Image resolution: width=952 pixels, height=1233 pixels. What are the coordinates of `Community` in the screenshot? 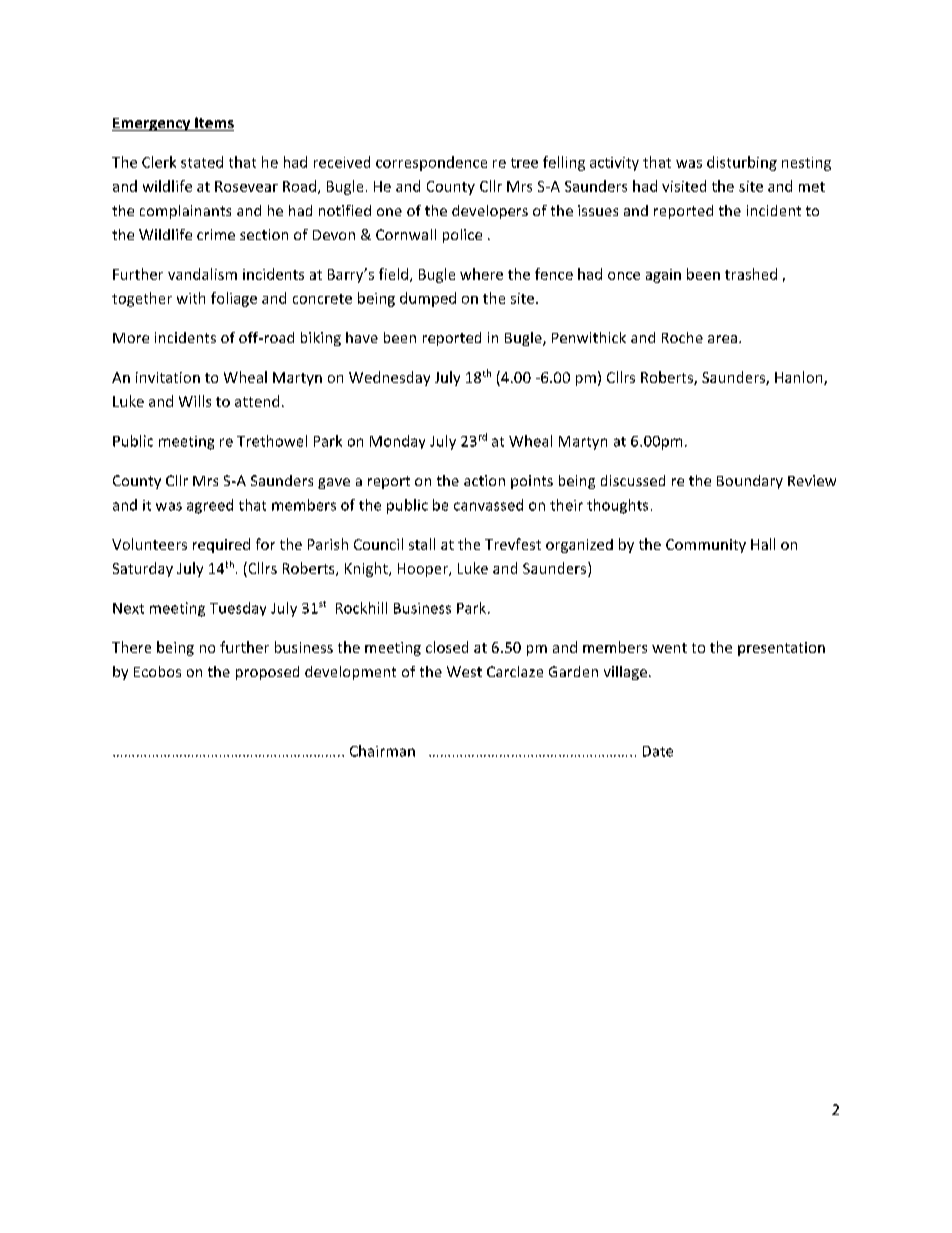 It's located at (706, 546).
